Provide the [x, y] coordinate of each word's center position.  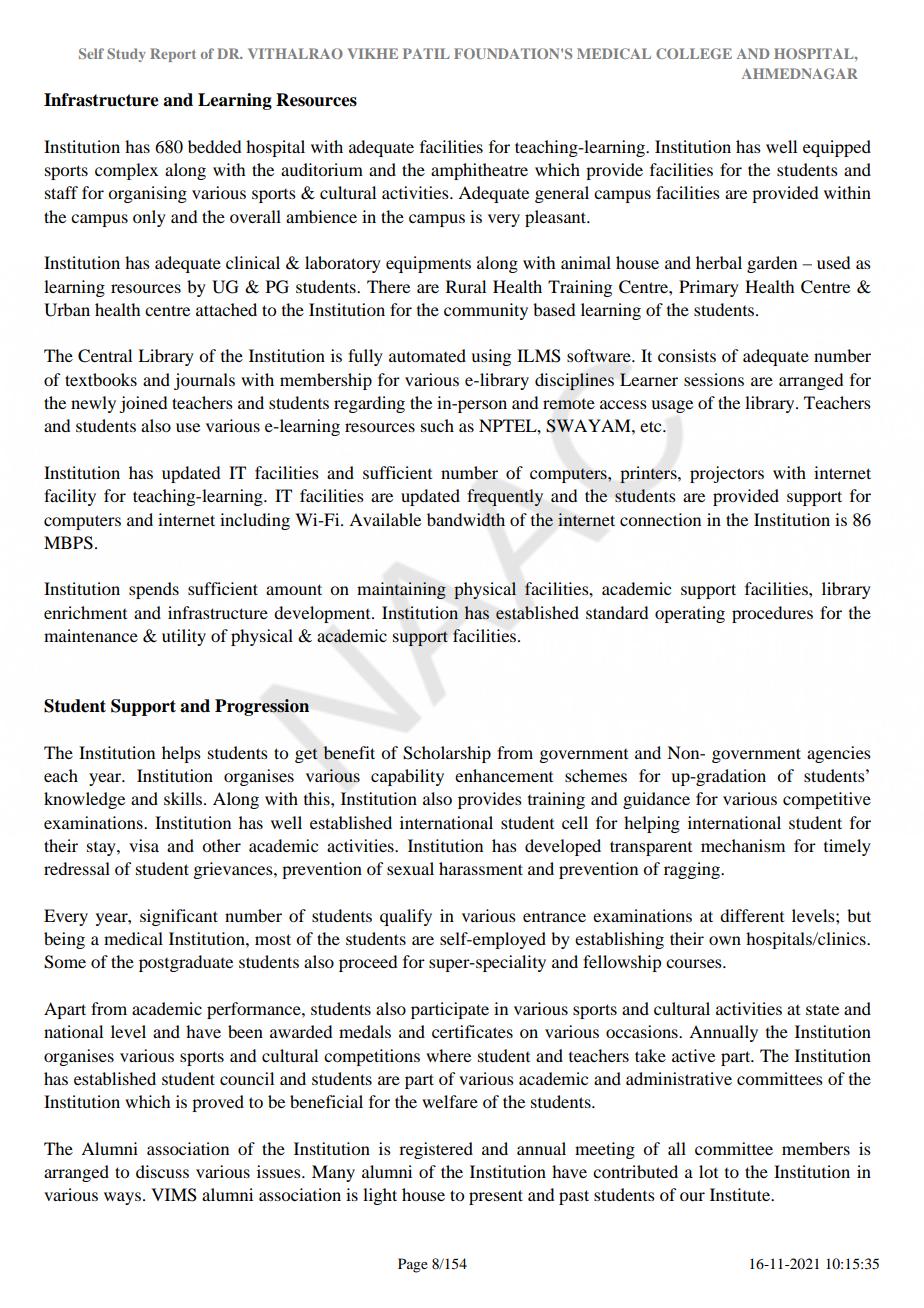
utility [184, 637]
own [725, 940]
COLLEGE [694, 53]
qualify [406, 917]
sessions [714, 379]
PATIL [426, 53]
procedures [772, 614]
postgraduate [186, 963]
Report [173, 55]
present [496, 1197]
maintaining [401, 590]
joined [143, 404]
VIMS [174, 1195]
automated [427, 355]
